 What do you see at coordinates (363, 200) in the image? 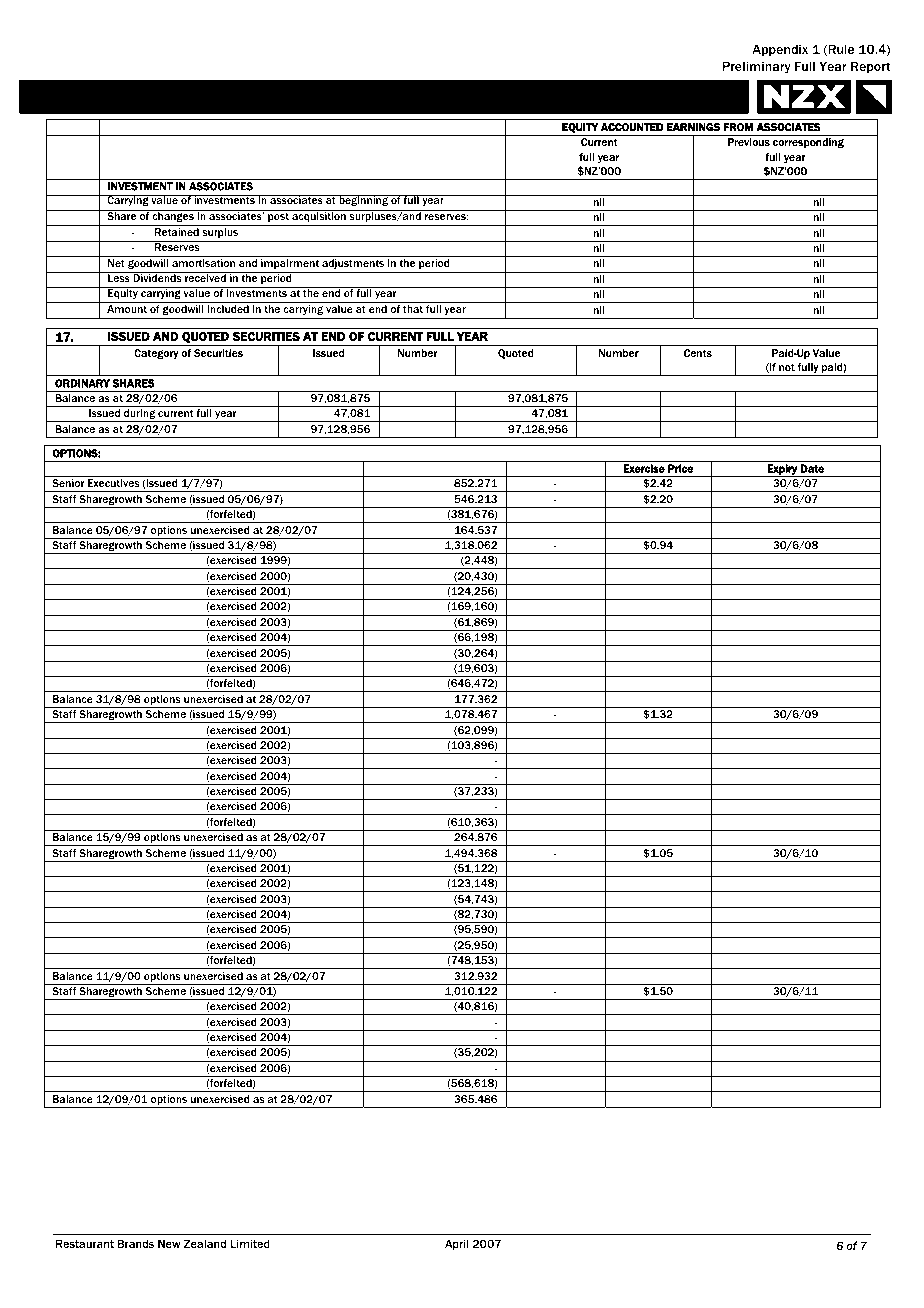
I see `beginning` at bounding box center [363, 200].
